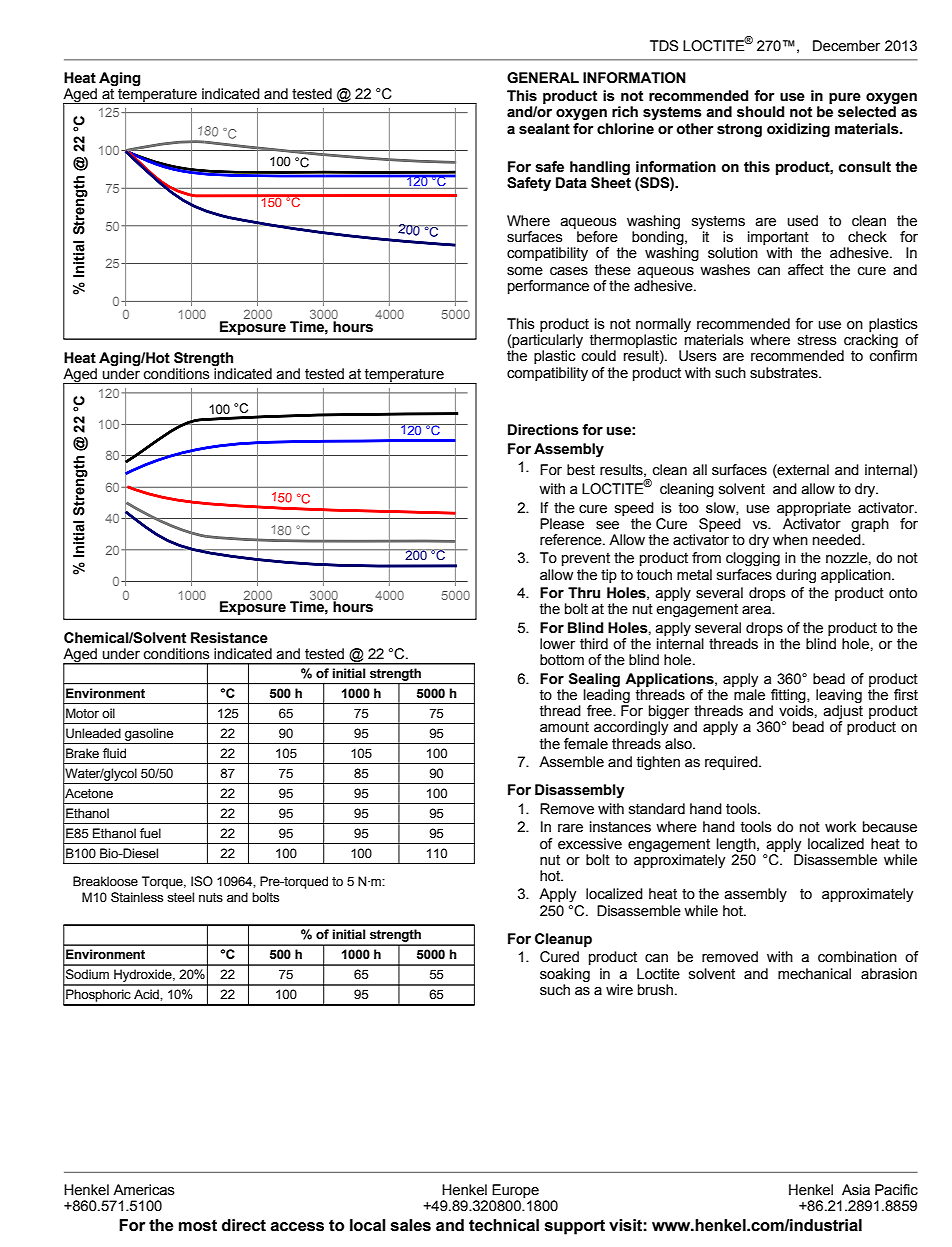 The image size is (952, 1247). Describe the element at coordinates (150, 833) in the page. I see `fuel` at that location.
